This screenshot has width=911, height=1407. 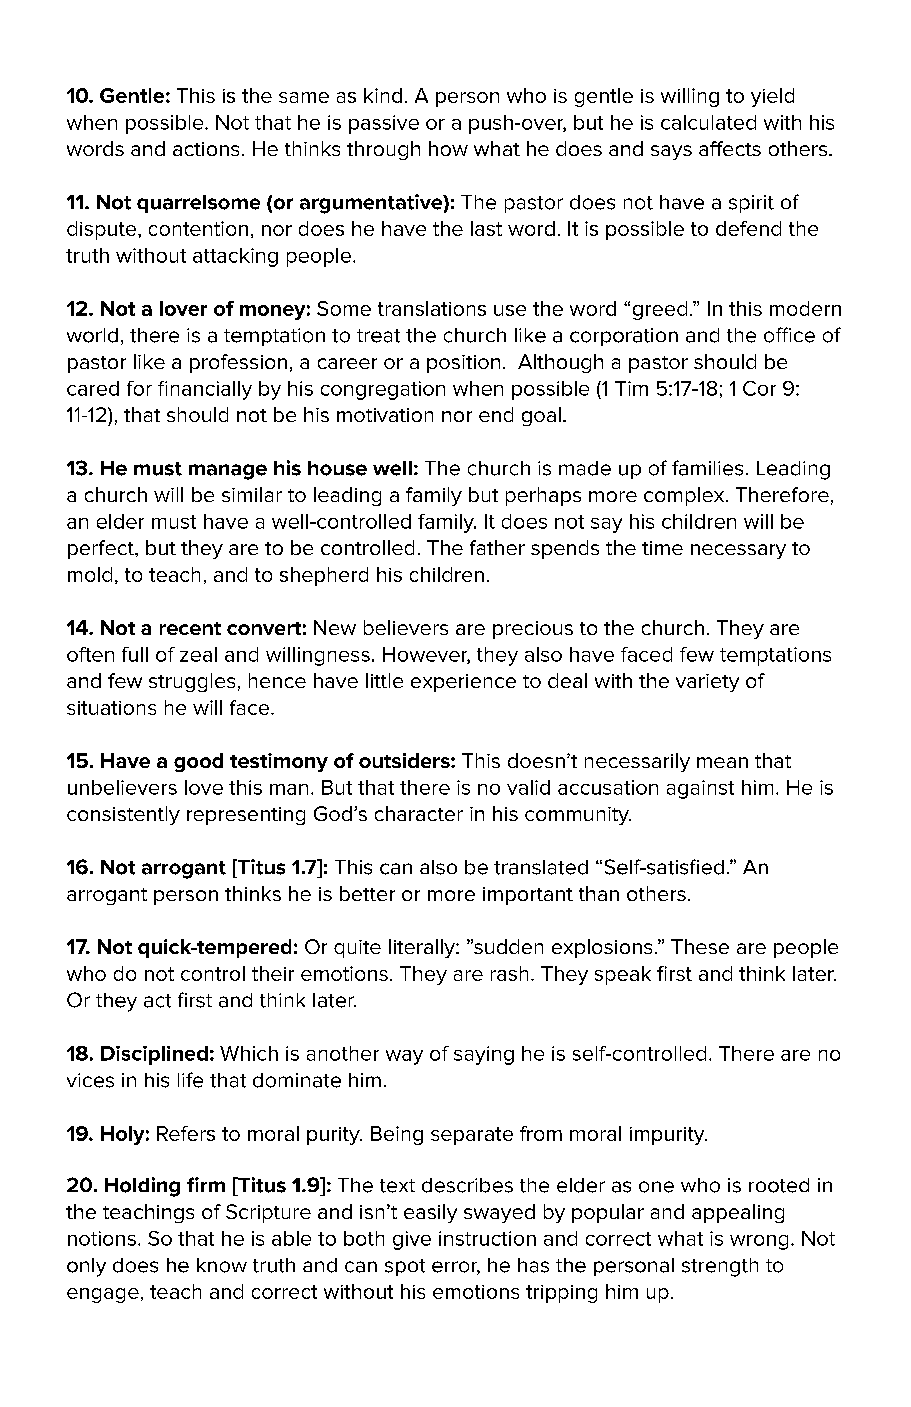 I want to click on calculated, so click(x=708, y=122).
